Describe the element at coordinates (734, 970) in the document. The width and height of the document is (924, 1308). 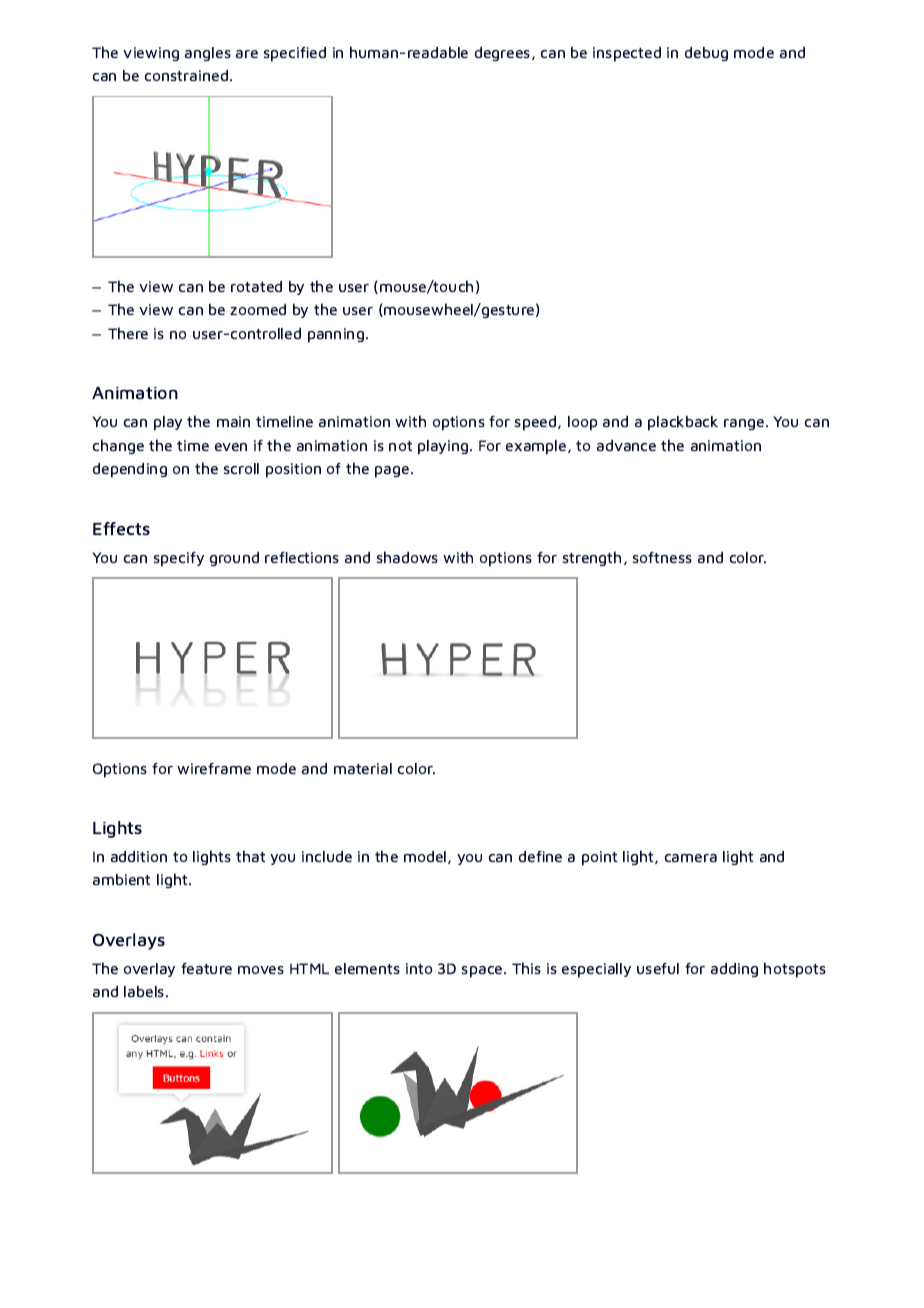
I see `adding` at that location.
